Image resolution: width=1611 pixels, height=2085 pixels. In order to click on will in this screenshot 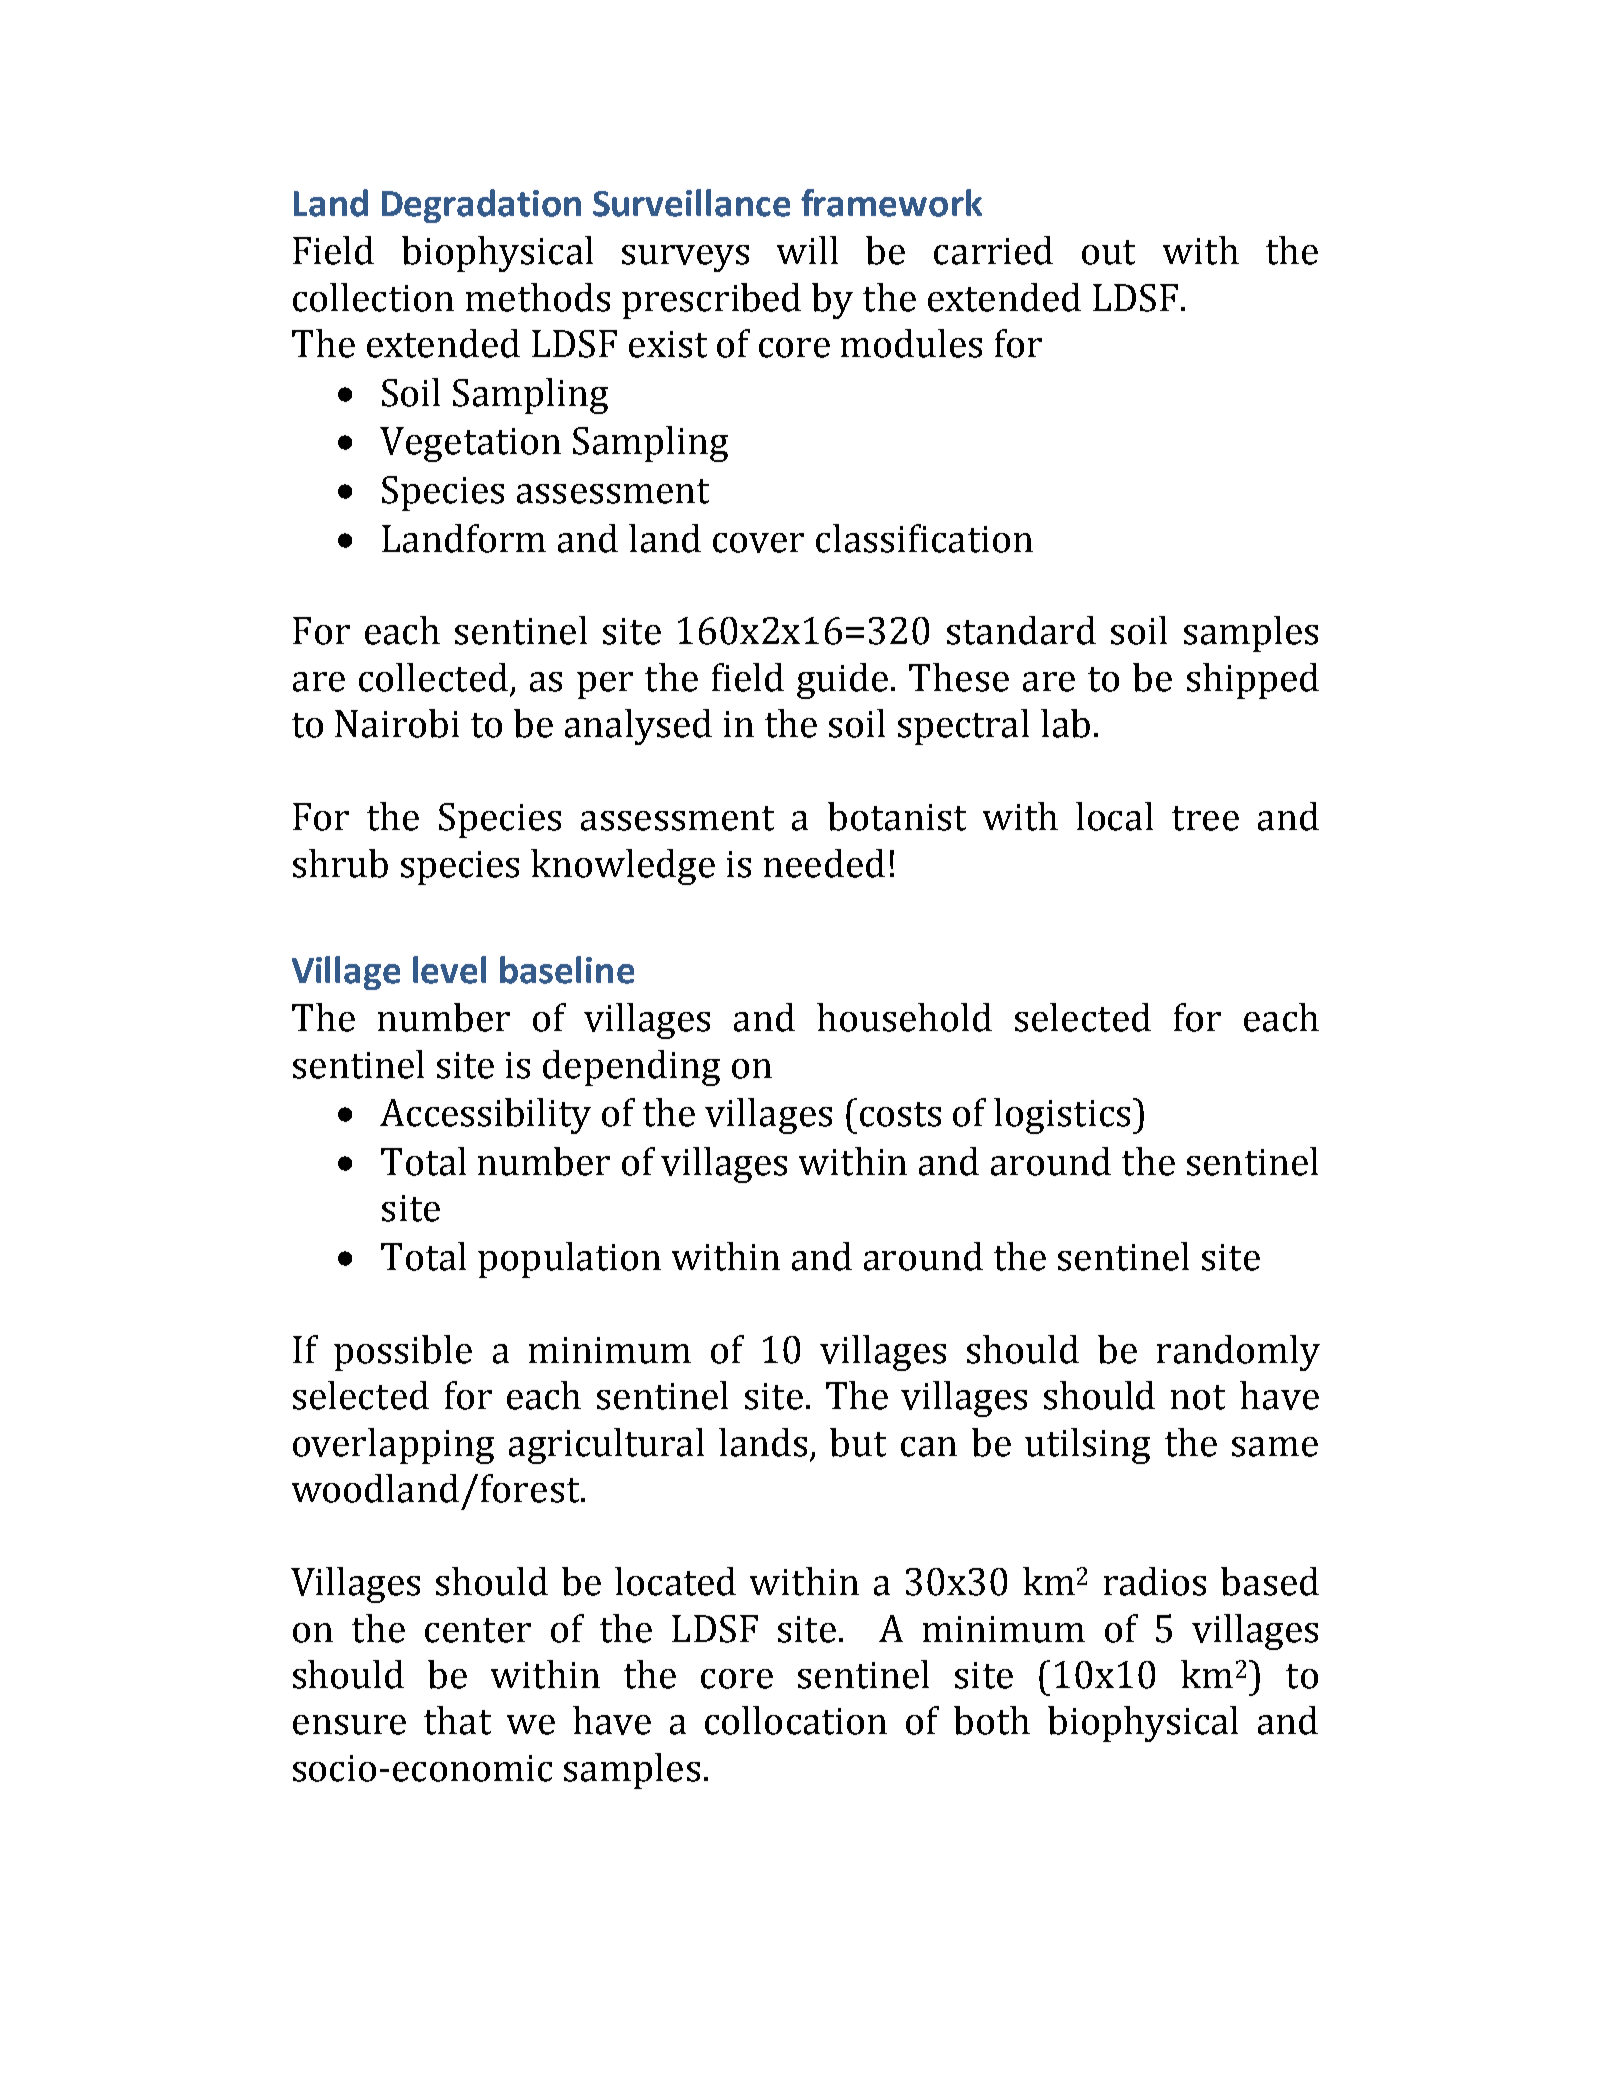, I will do `click(807, 250)`.
